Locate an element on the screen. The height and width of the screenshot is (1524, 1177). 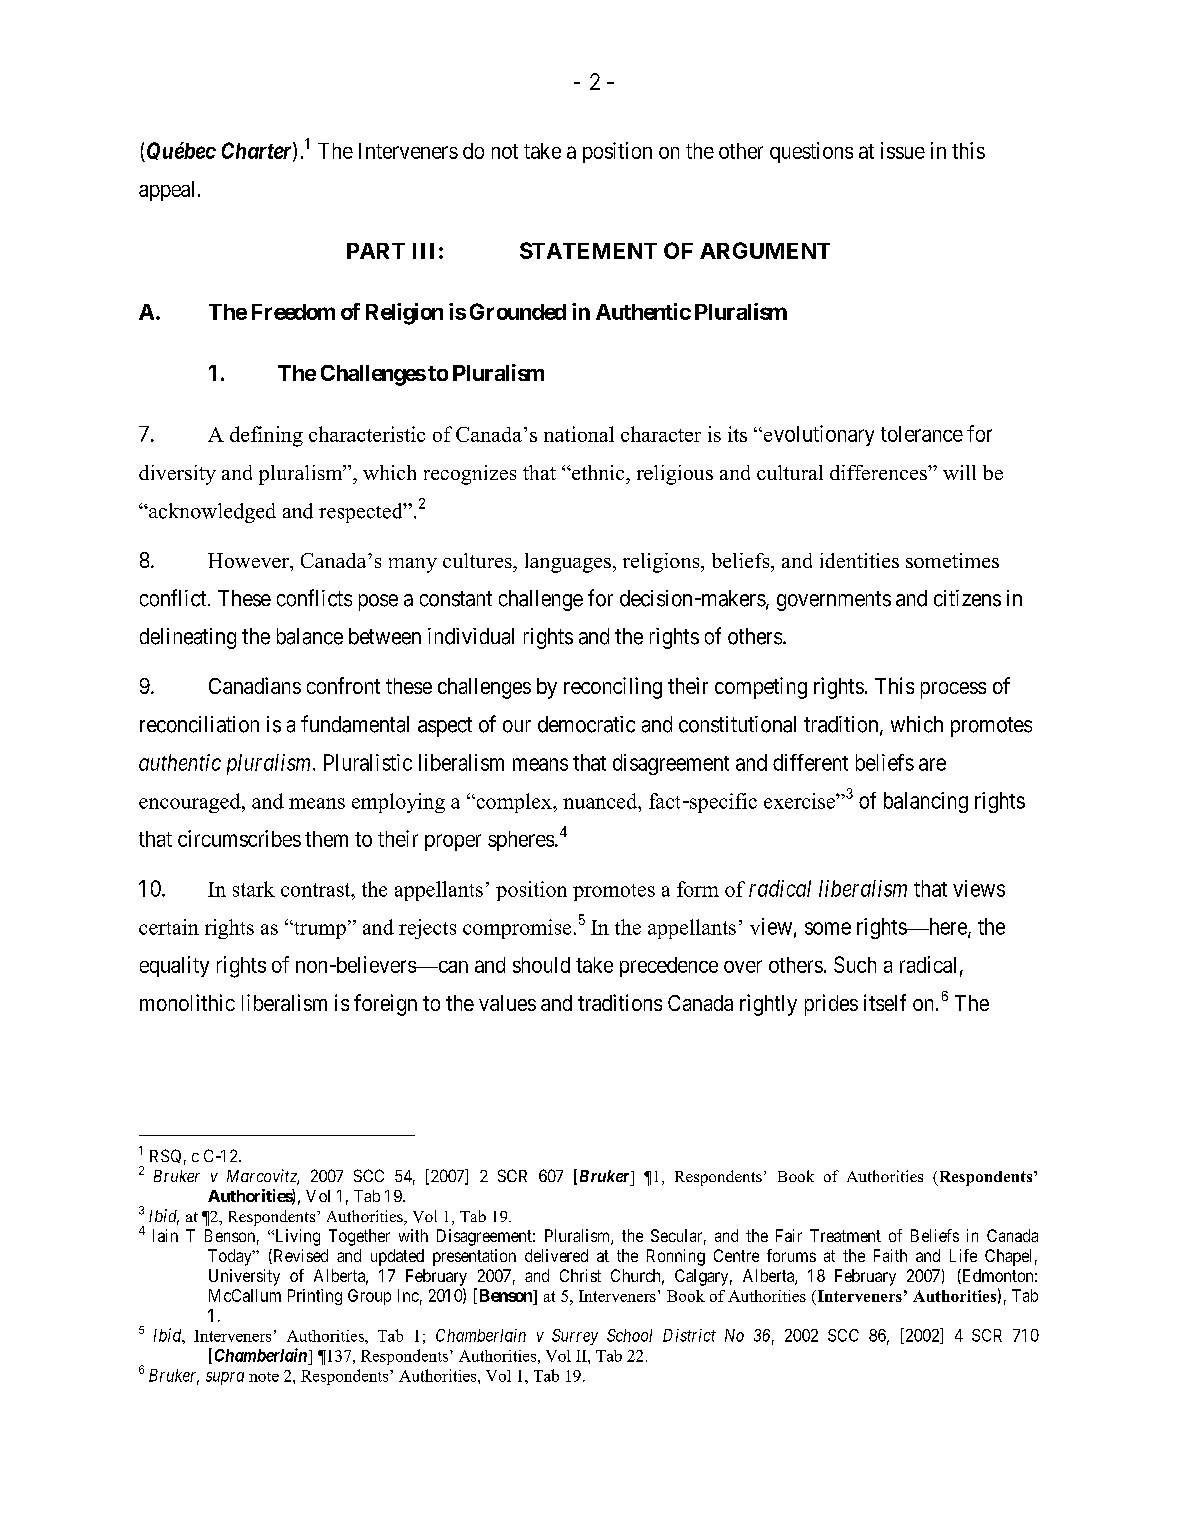
Surrey is located at coordinates (575, 1337).
